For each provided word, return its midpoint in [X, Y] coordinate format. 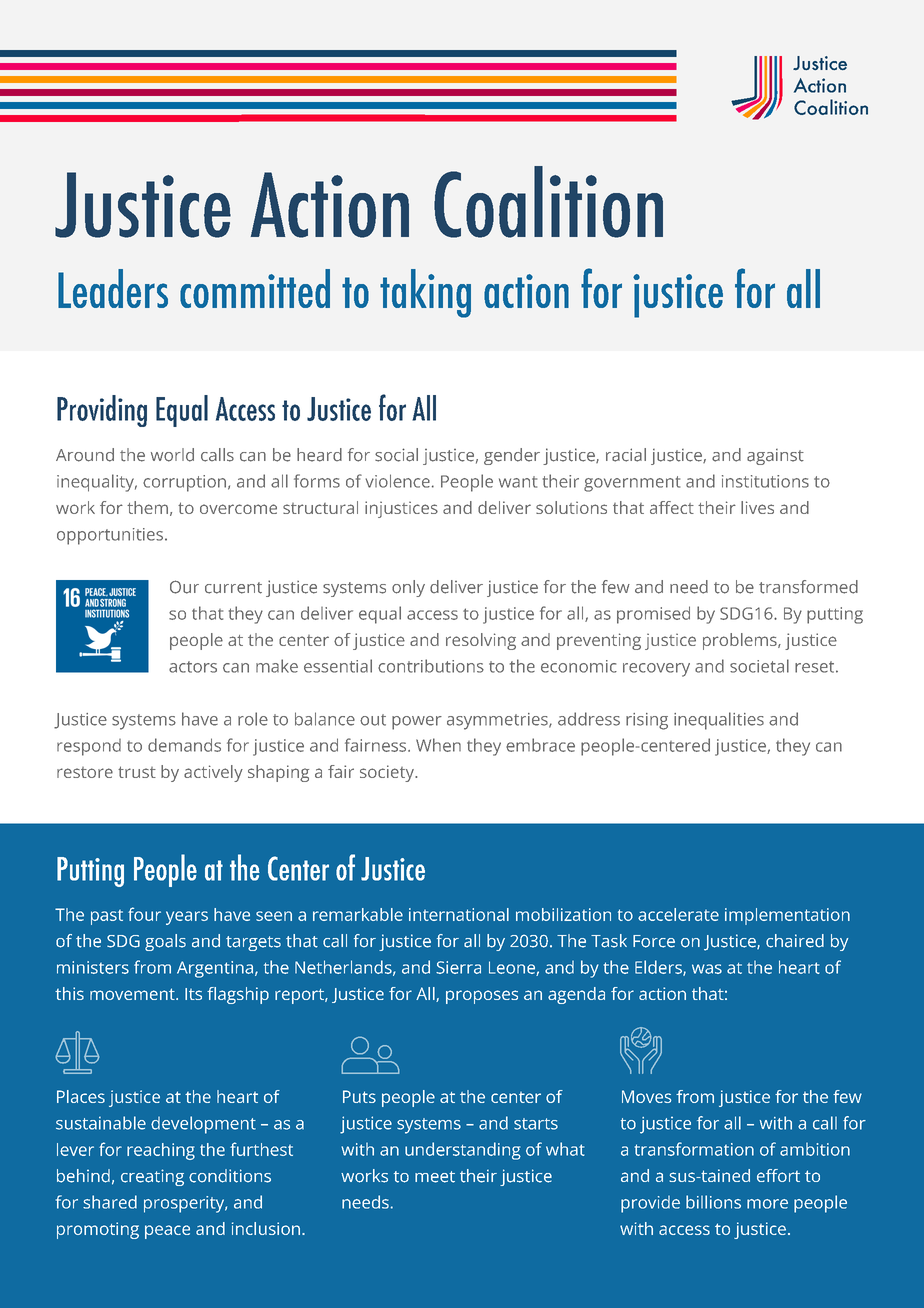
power [417, 723]
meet [435, 1177]
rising [647, 721]
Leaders [113, 288]
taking [425, 293]
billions [713, 1202]
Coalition [548, 202]
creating [152, 1177]
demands [184, 745]
